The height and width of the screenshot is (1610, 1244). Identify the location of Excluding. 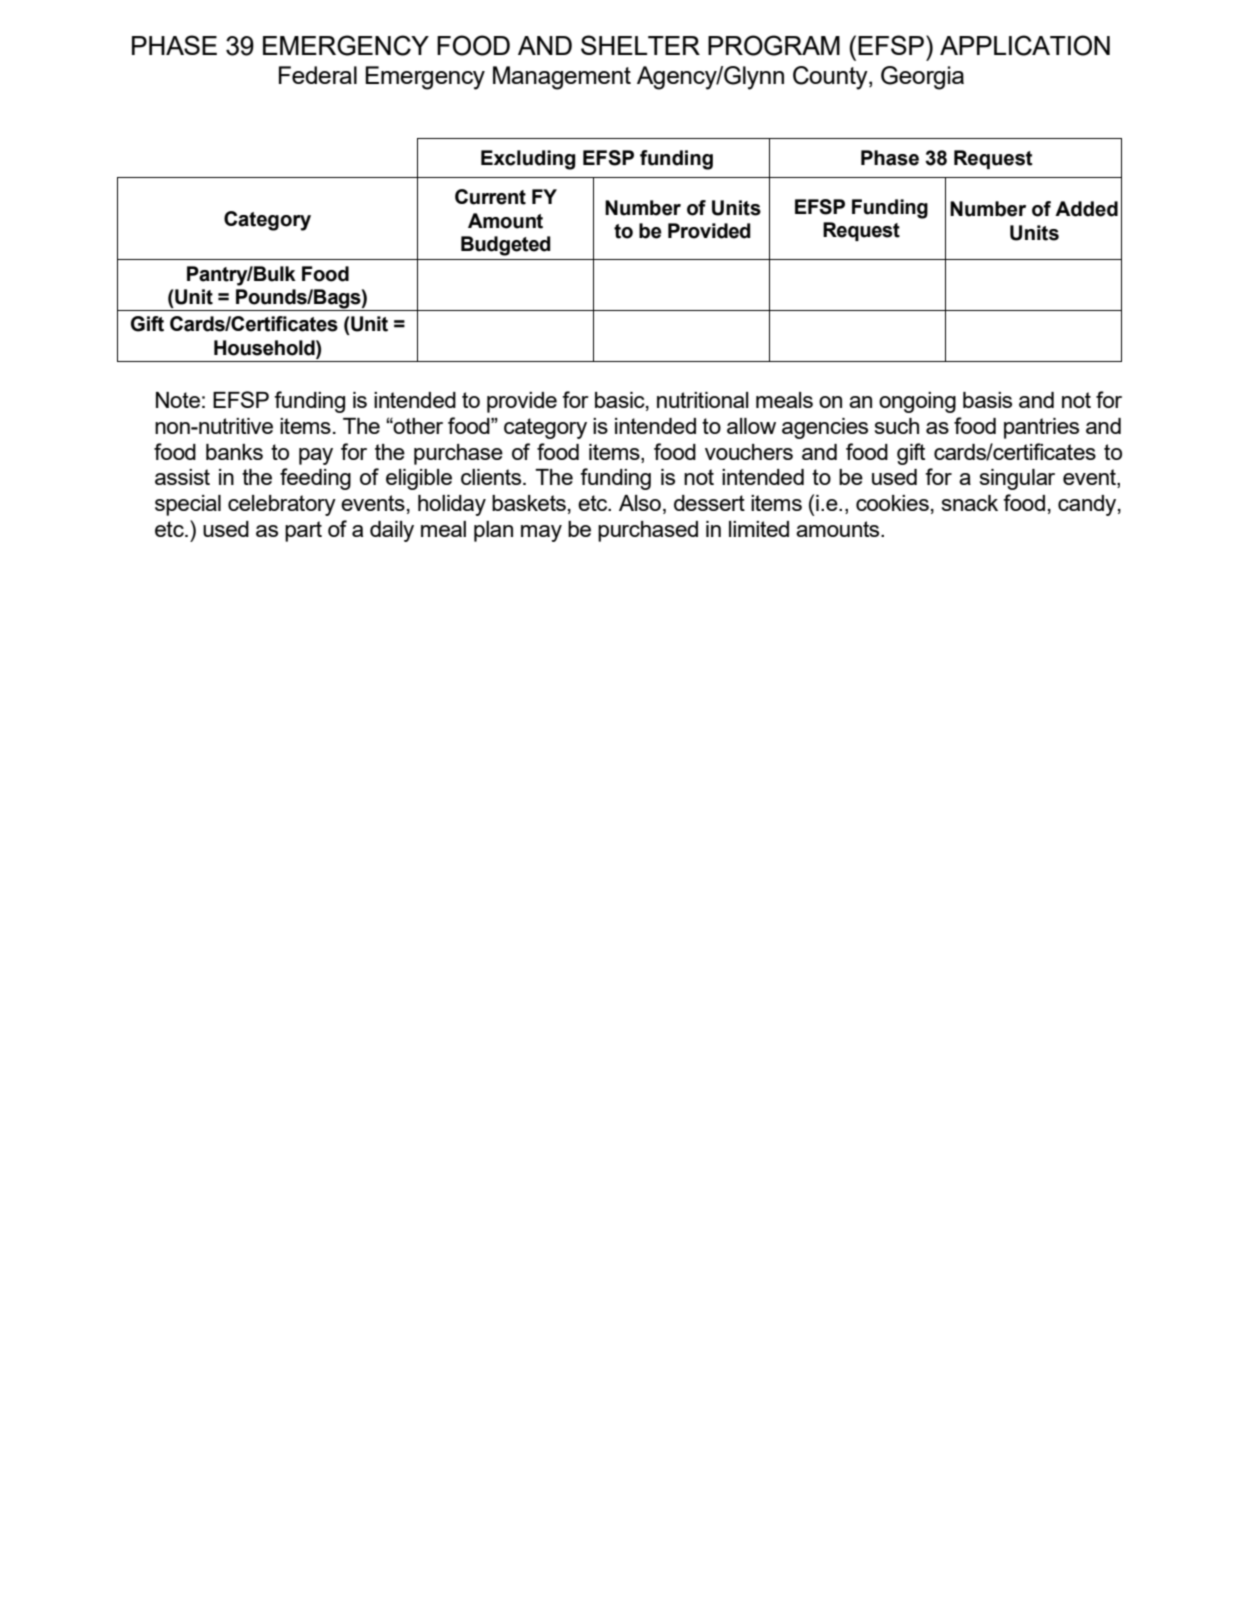
(528, 160).
